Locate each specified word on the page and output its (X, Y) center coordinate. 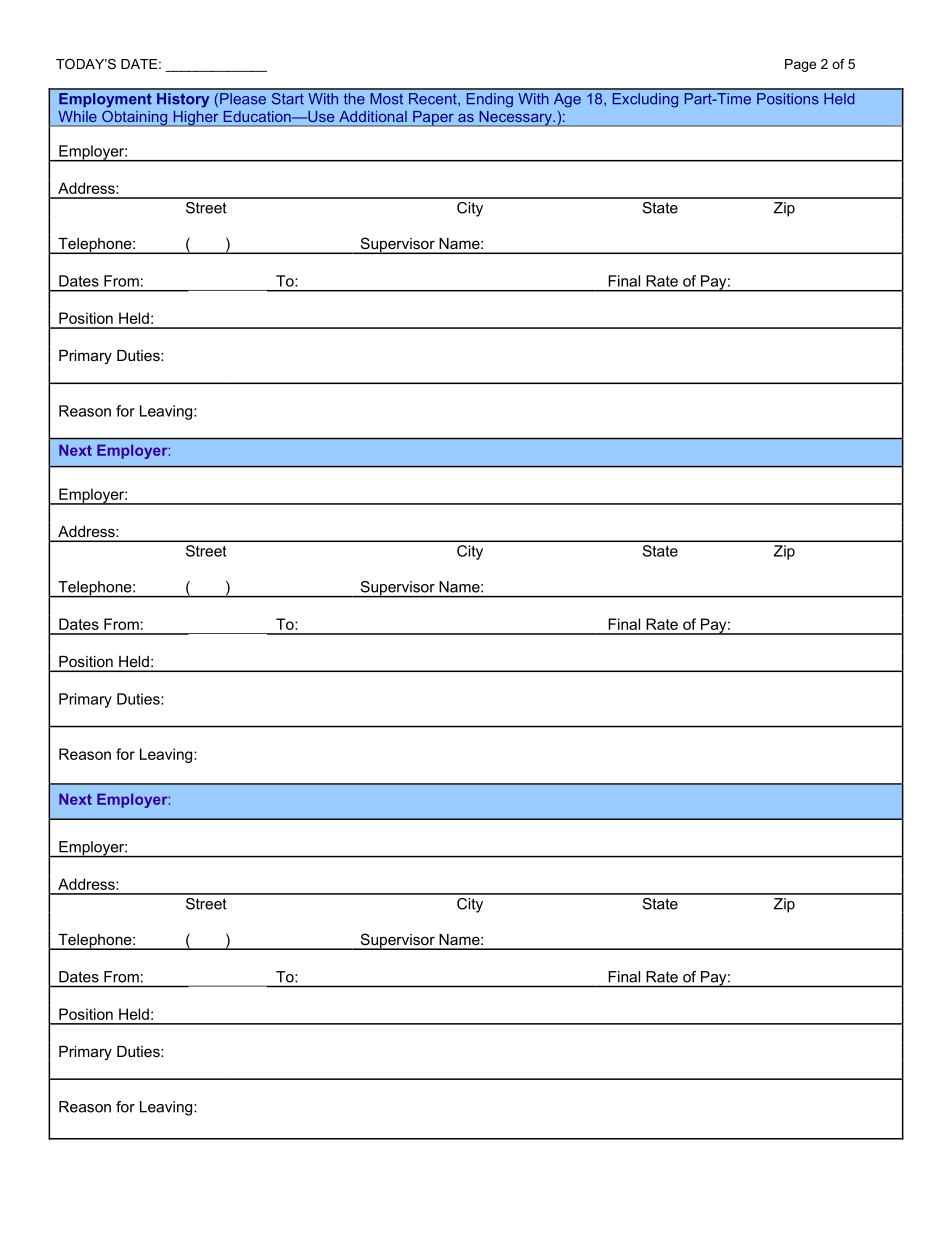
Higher (196, 118)
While (77, 116)
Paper (433, 118)
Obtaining (135, 118)
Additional (373, 116)
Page (800, 65)
